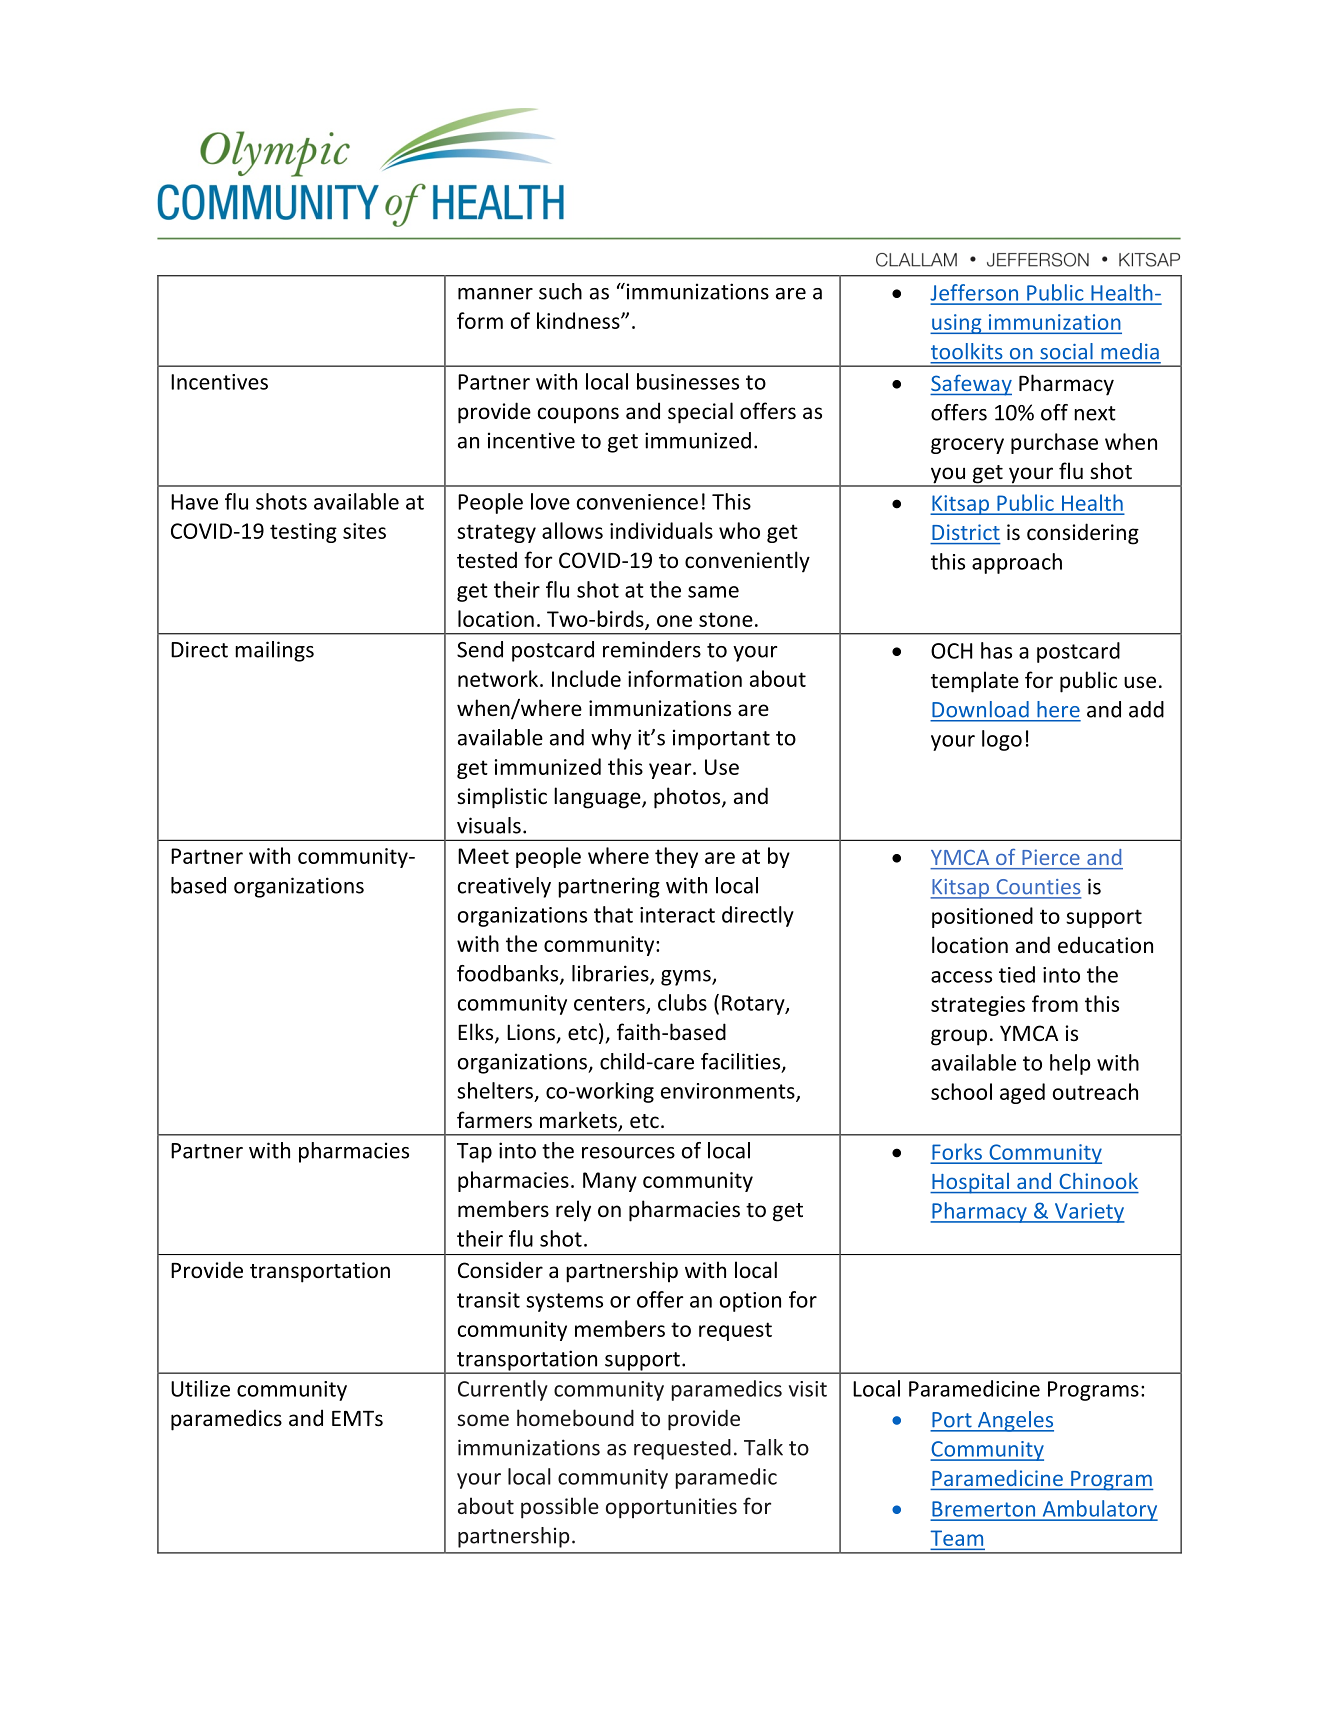 Image resolution: width=1338 pixels, height=1731 pixels. I want to click on manner, so click(495, 294).
